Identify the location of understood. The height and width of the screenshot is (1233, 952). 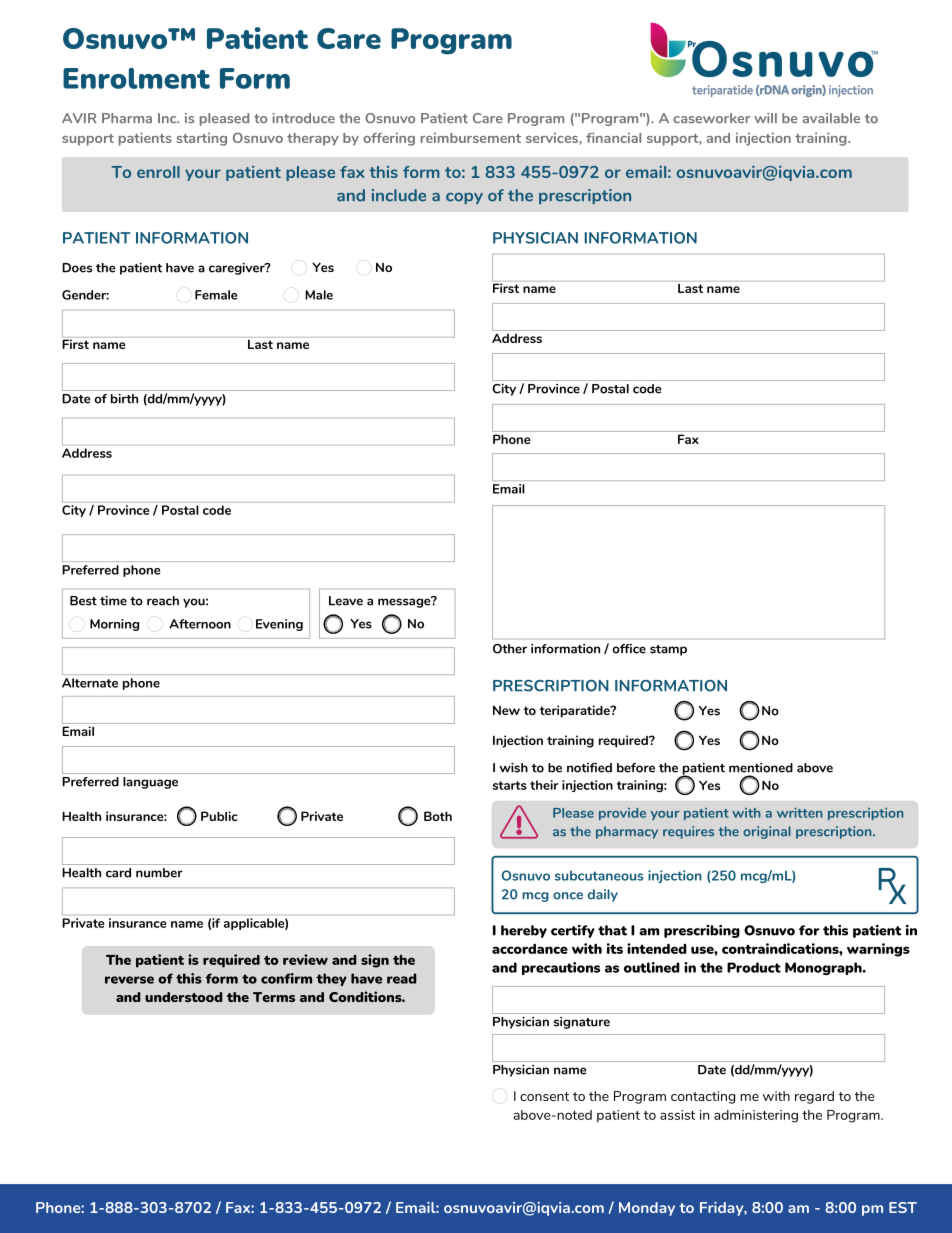
(183, 997).
